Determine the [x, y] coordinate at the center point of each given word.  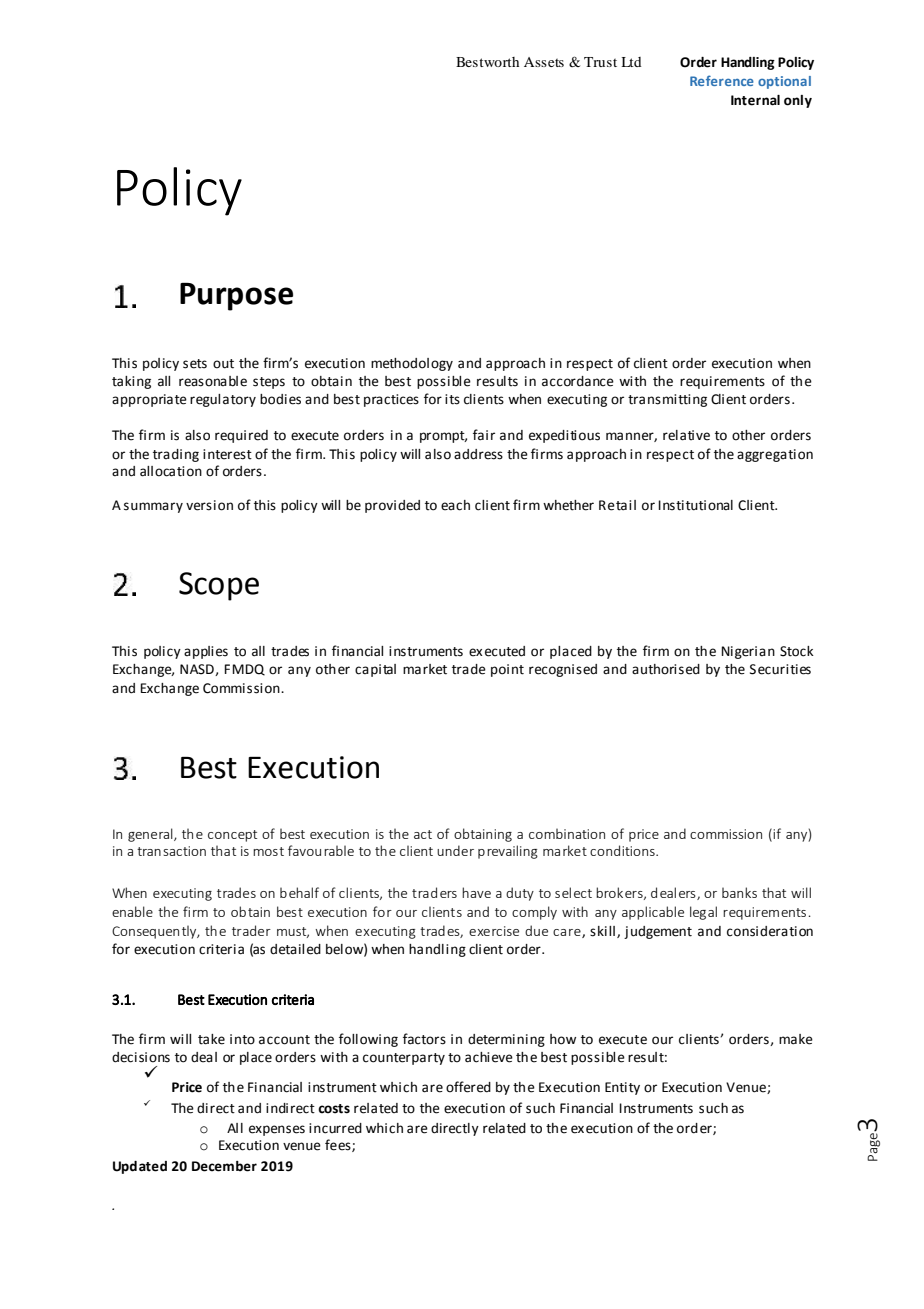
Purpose [236, 297]
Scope [219, 586]
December [224, 1166]
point [507, 670]
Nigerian [748, 652]
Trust [600, 62]
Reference [722, 80]
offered [468, 1087]
